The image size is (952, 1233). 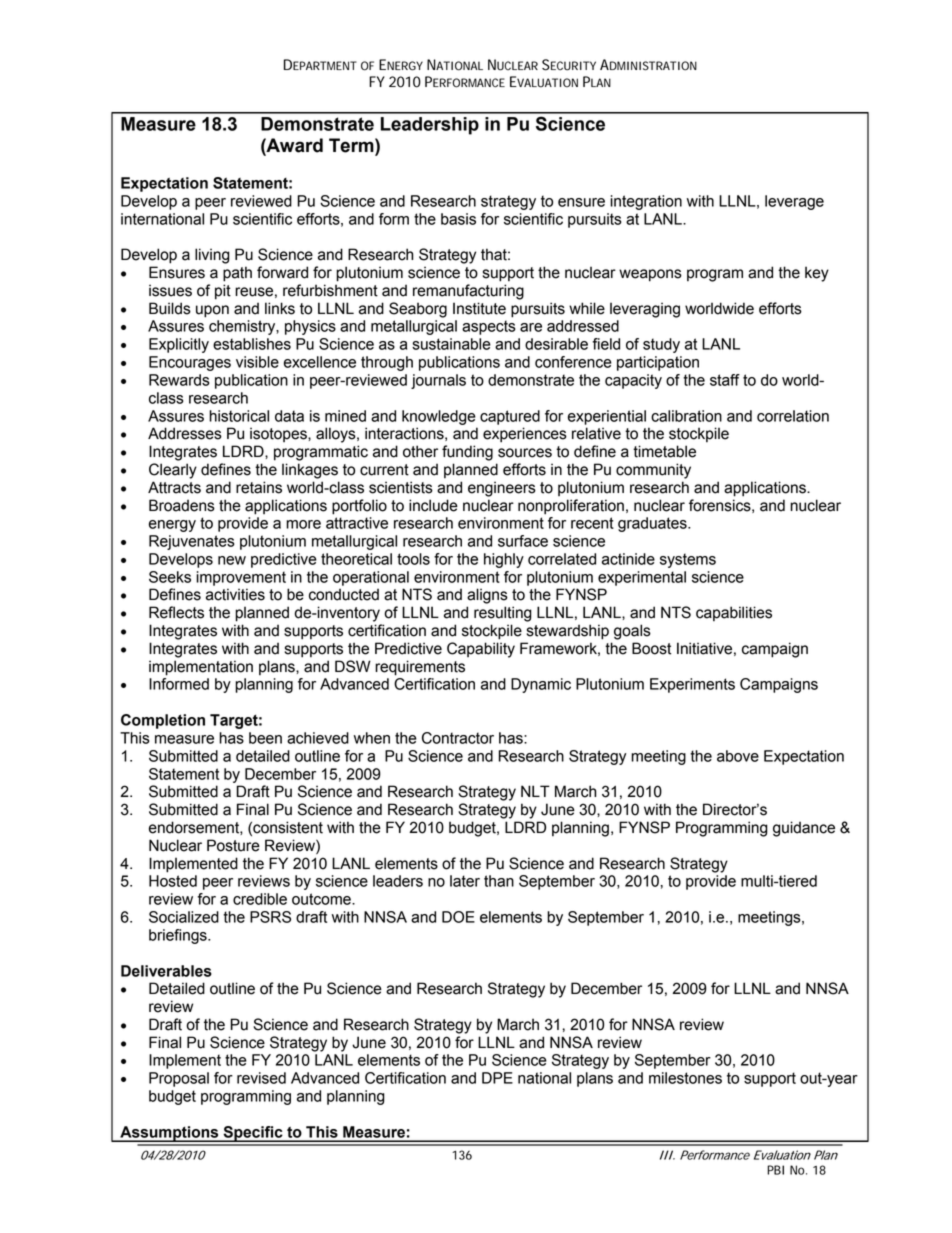 I want to click on guidance, so click(x=804, y=829).
